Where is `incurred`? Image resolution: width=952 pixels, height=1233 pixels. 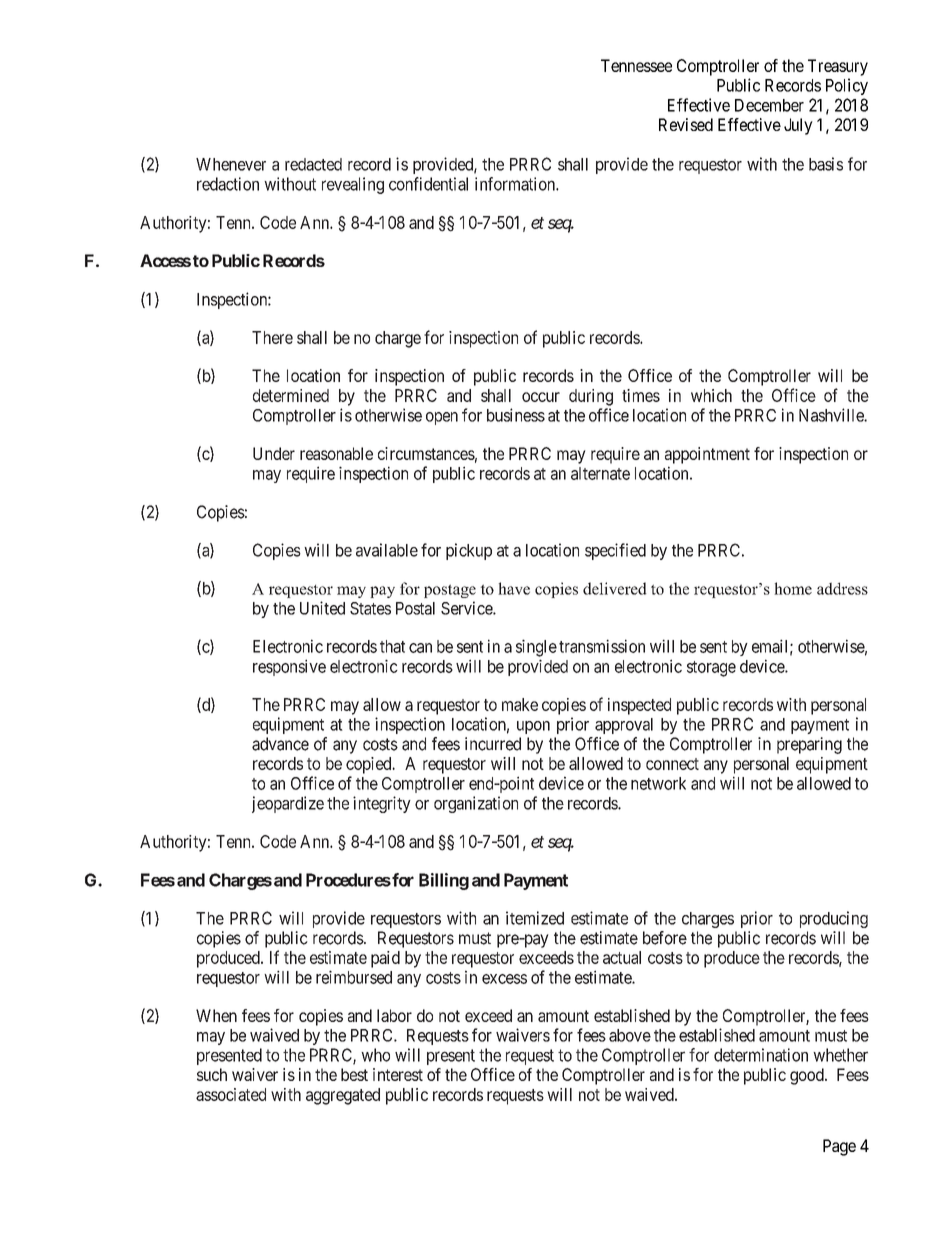
incurred is located at coordinates (493, 744).
